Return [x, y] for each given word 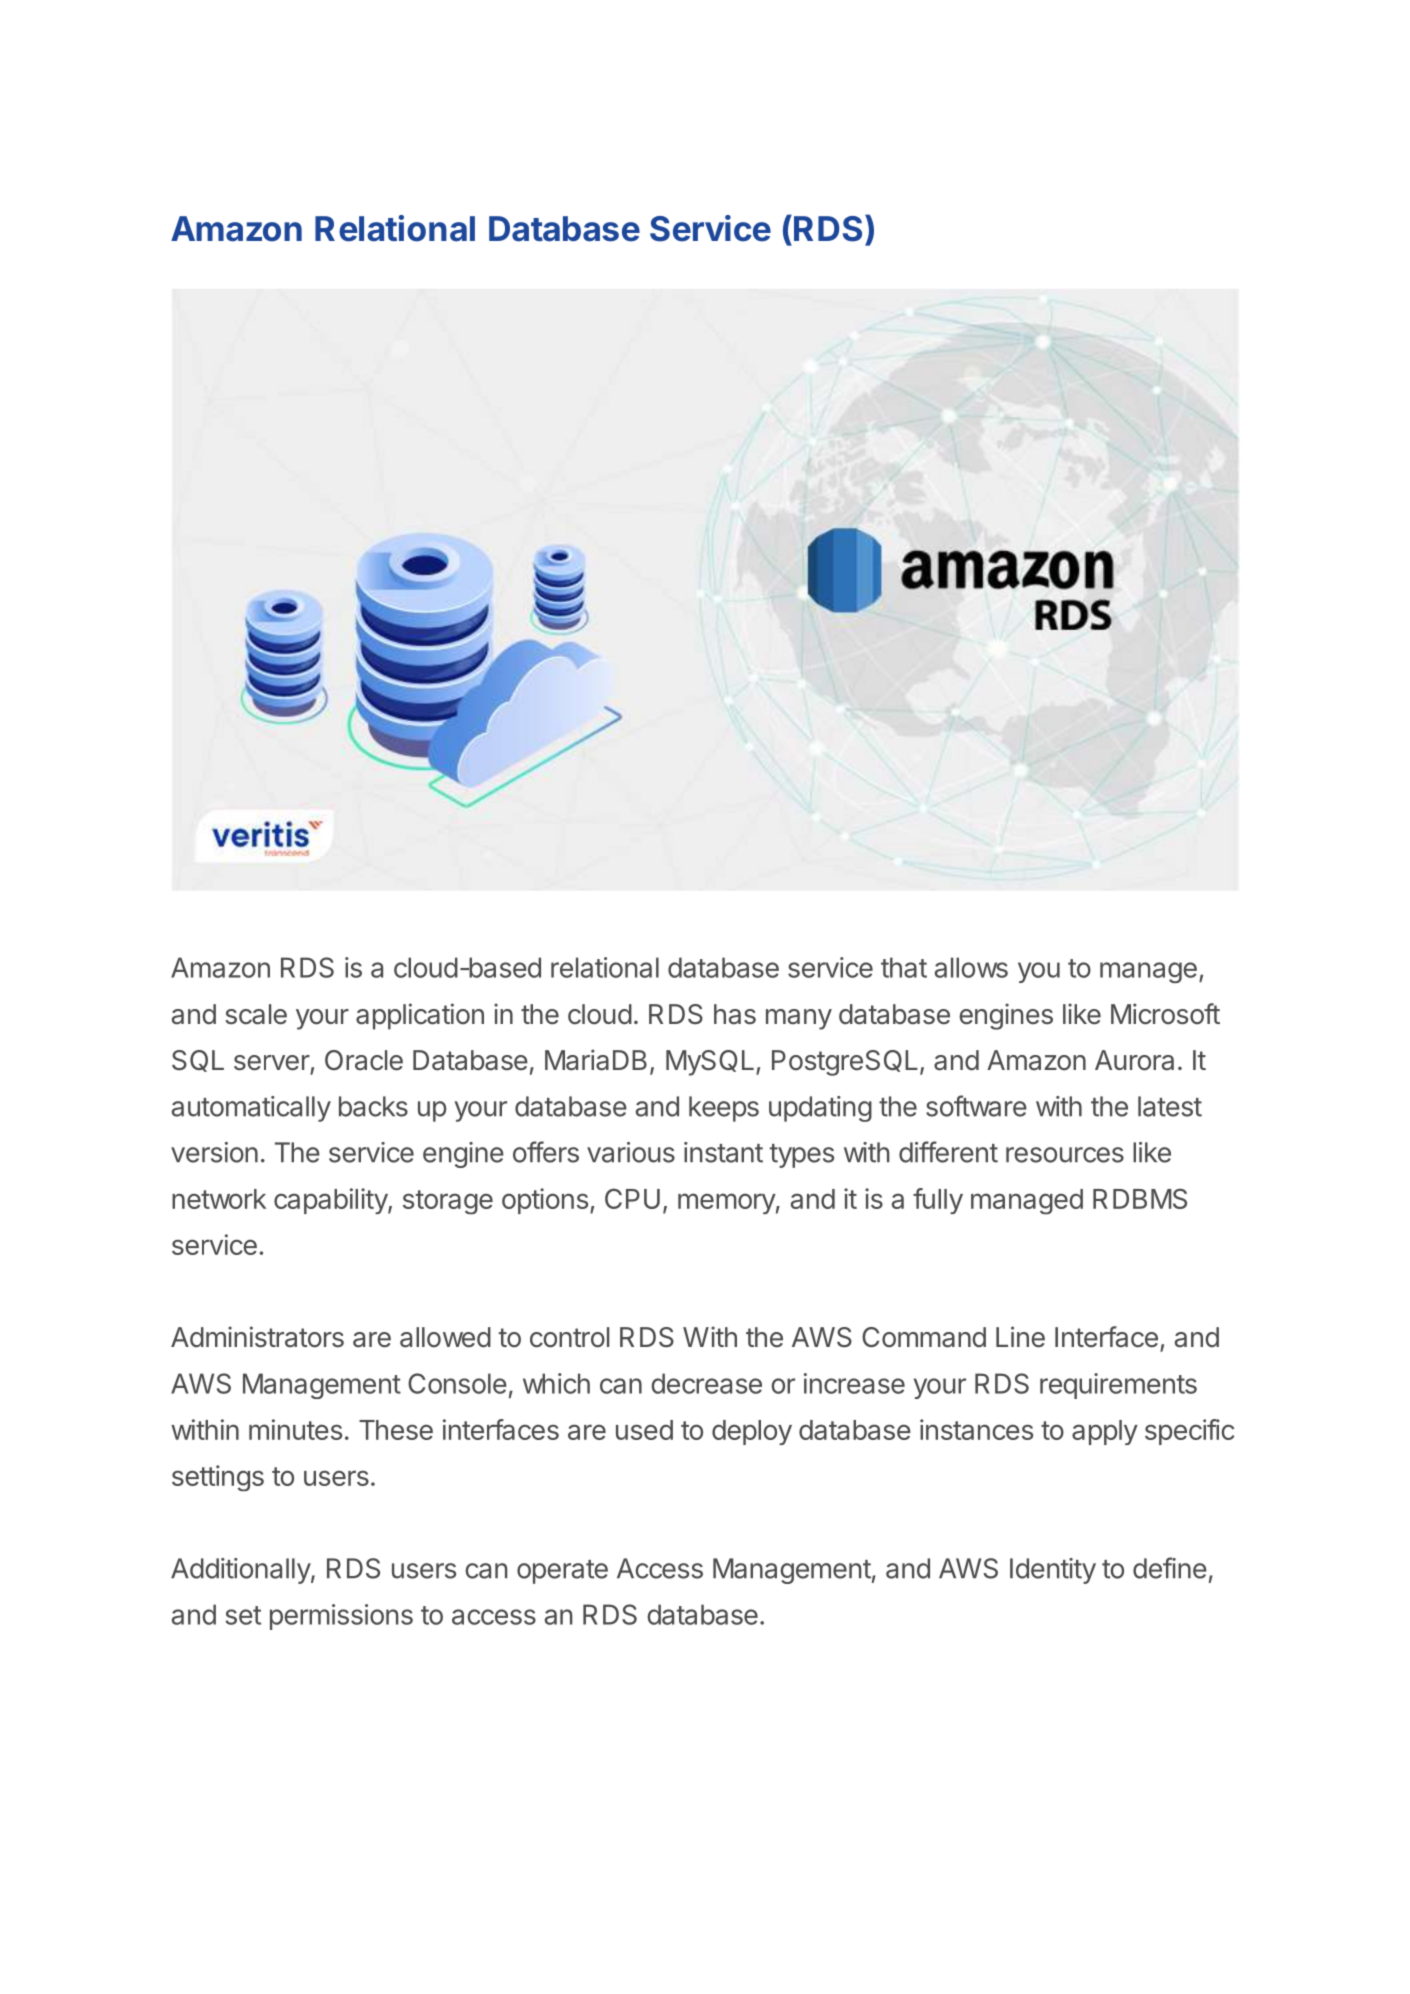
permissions [341, 1617]
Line [1020, 1337]
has [735, 1014]
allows [971, 967]
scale [256, 1014]
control [569, 1337]
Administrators [257, 1337]
